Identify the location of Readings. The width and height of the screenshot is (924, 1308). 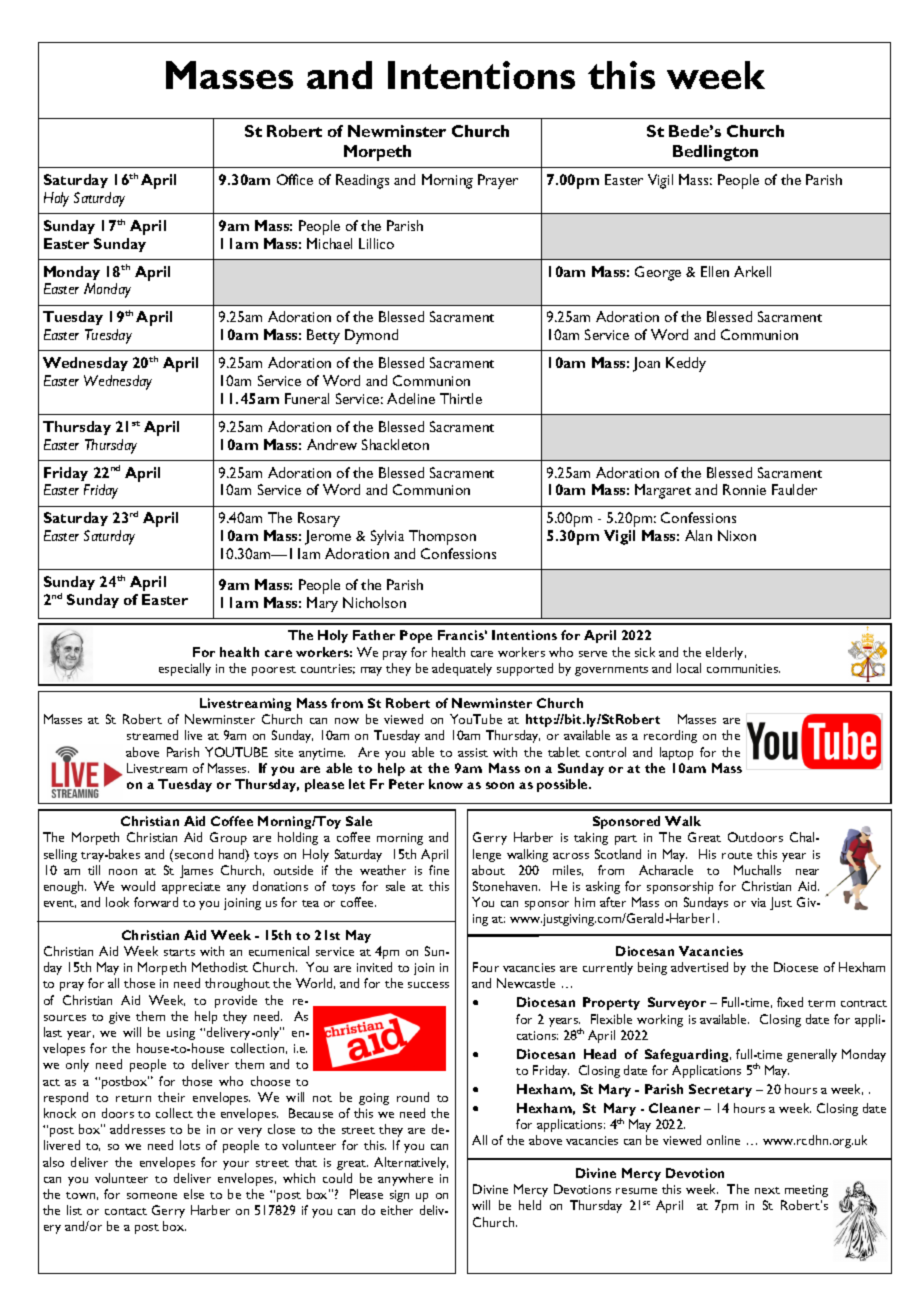
(362, 181).
